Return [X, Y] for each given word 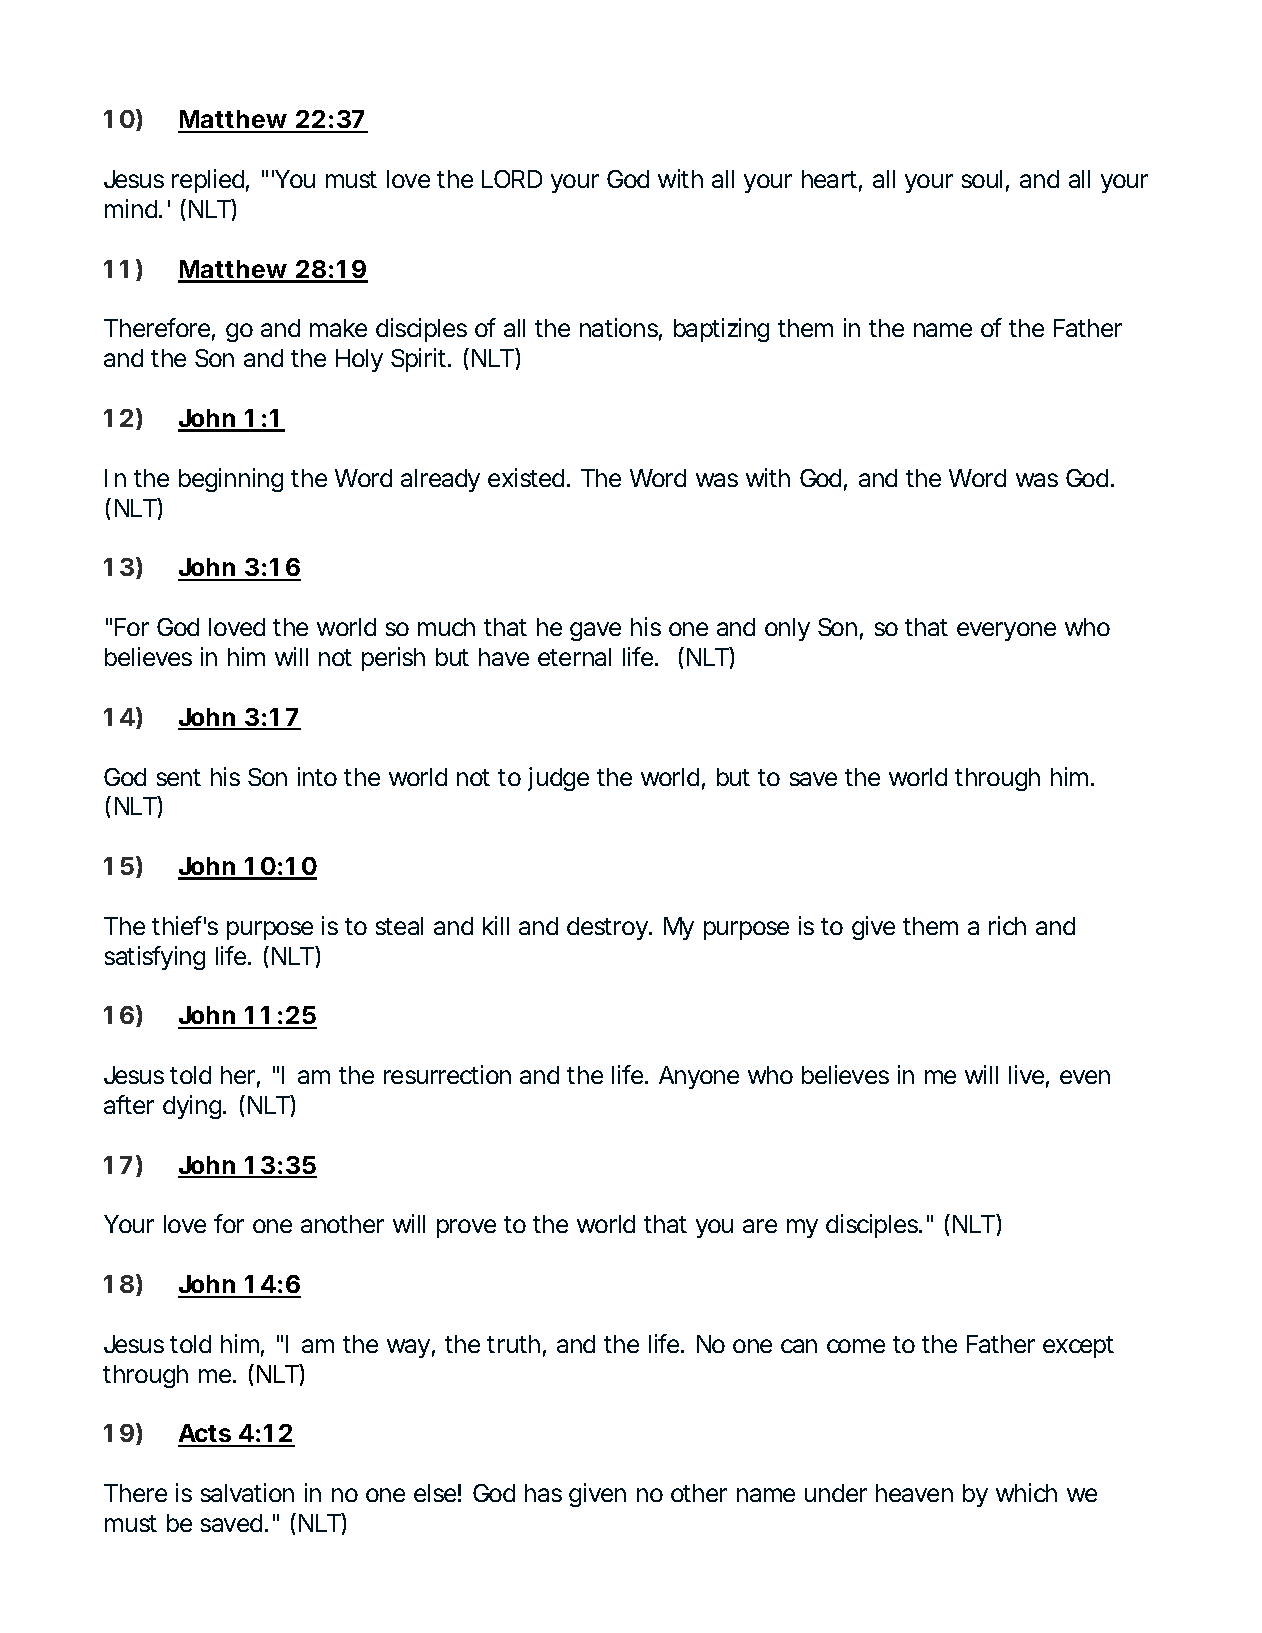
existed [526, 477]
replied [208, 181]
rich [1007, 925]
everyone [1006, 631]
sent [179, 777]
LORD [512, 179]
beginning [231, 480]
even [1085, 1077]
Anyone [699, 1077]
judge [558, 779]
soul [982, 179]
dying [193, 1107]
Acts [205, 1435]
